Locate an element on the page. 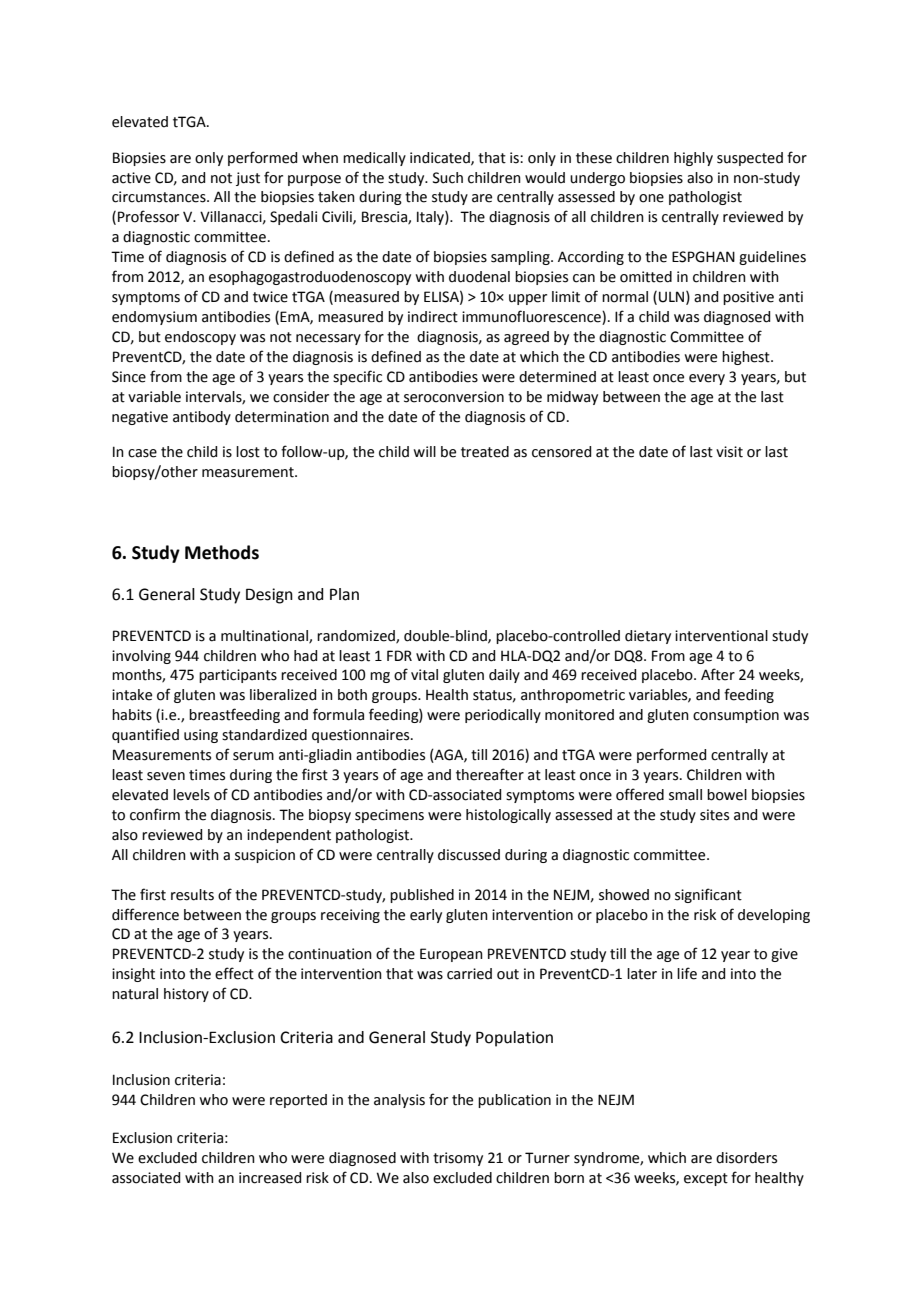  just is located at coordinates (248, 179).
